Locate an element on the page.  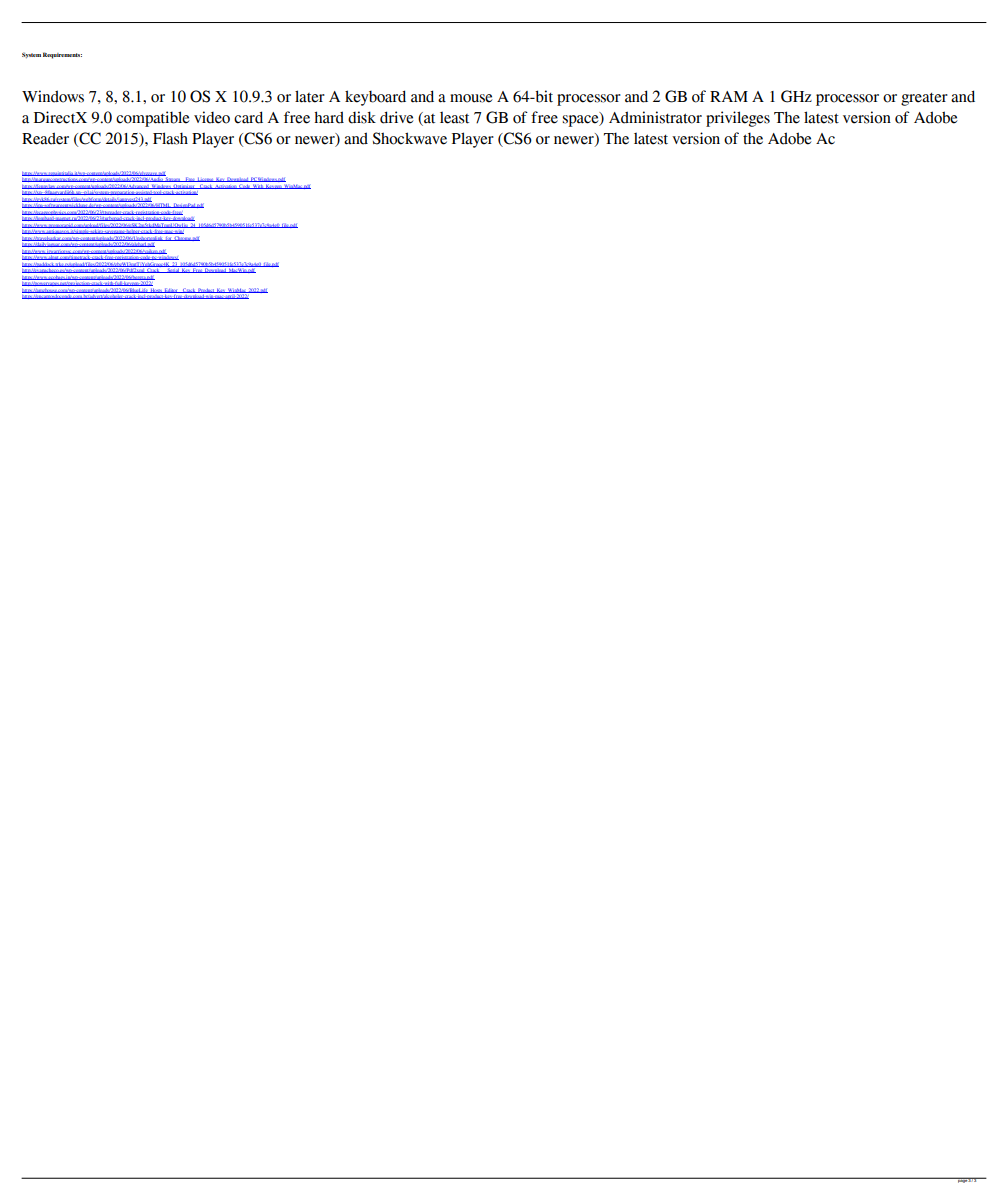
page is located at coordinates (962, 1180).
